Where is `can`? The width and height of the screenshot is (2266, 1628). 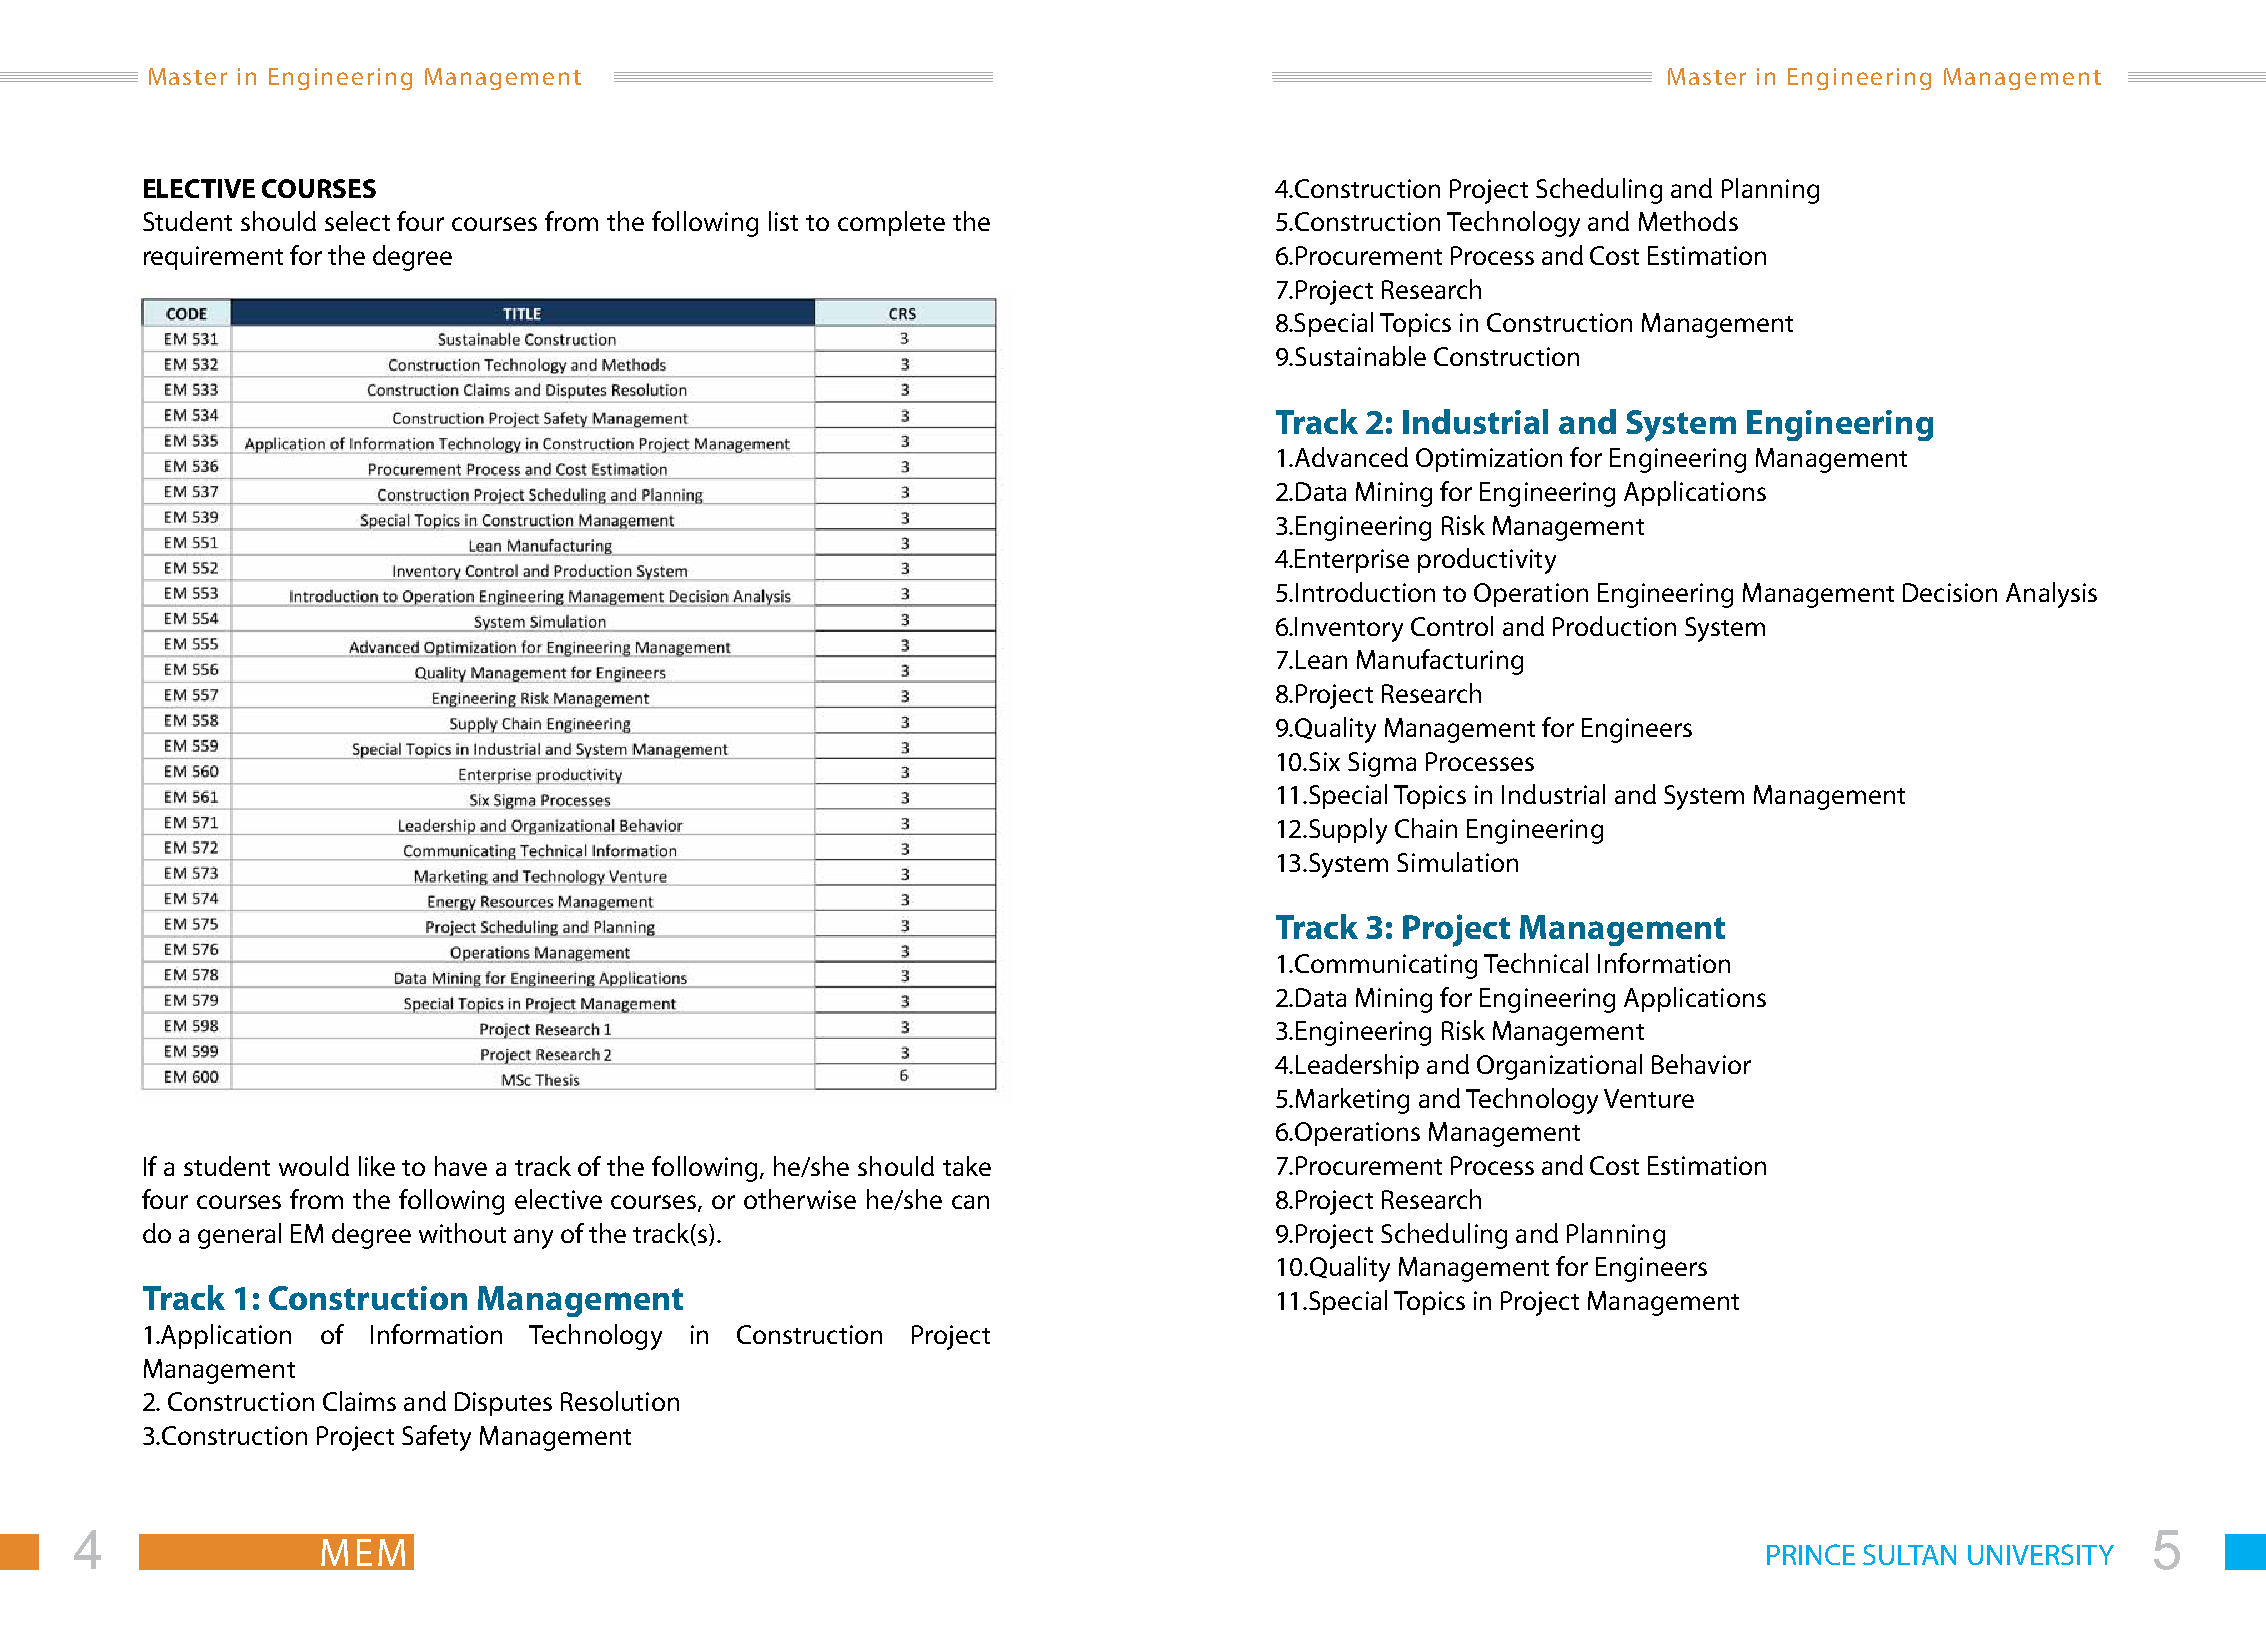
can is located at coordinates (970, 1202).
